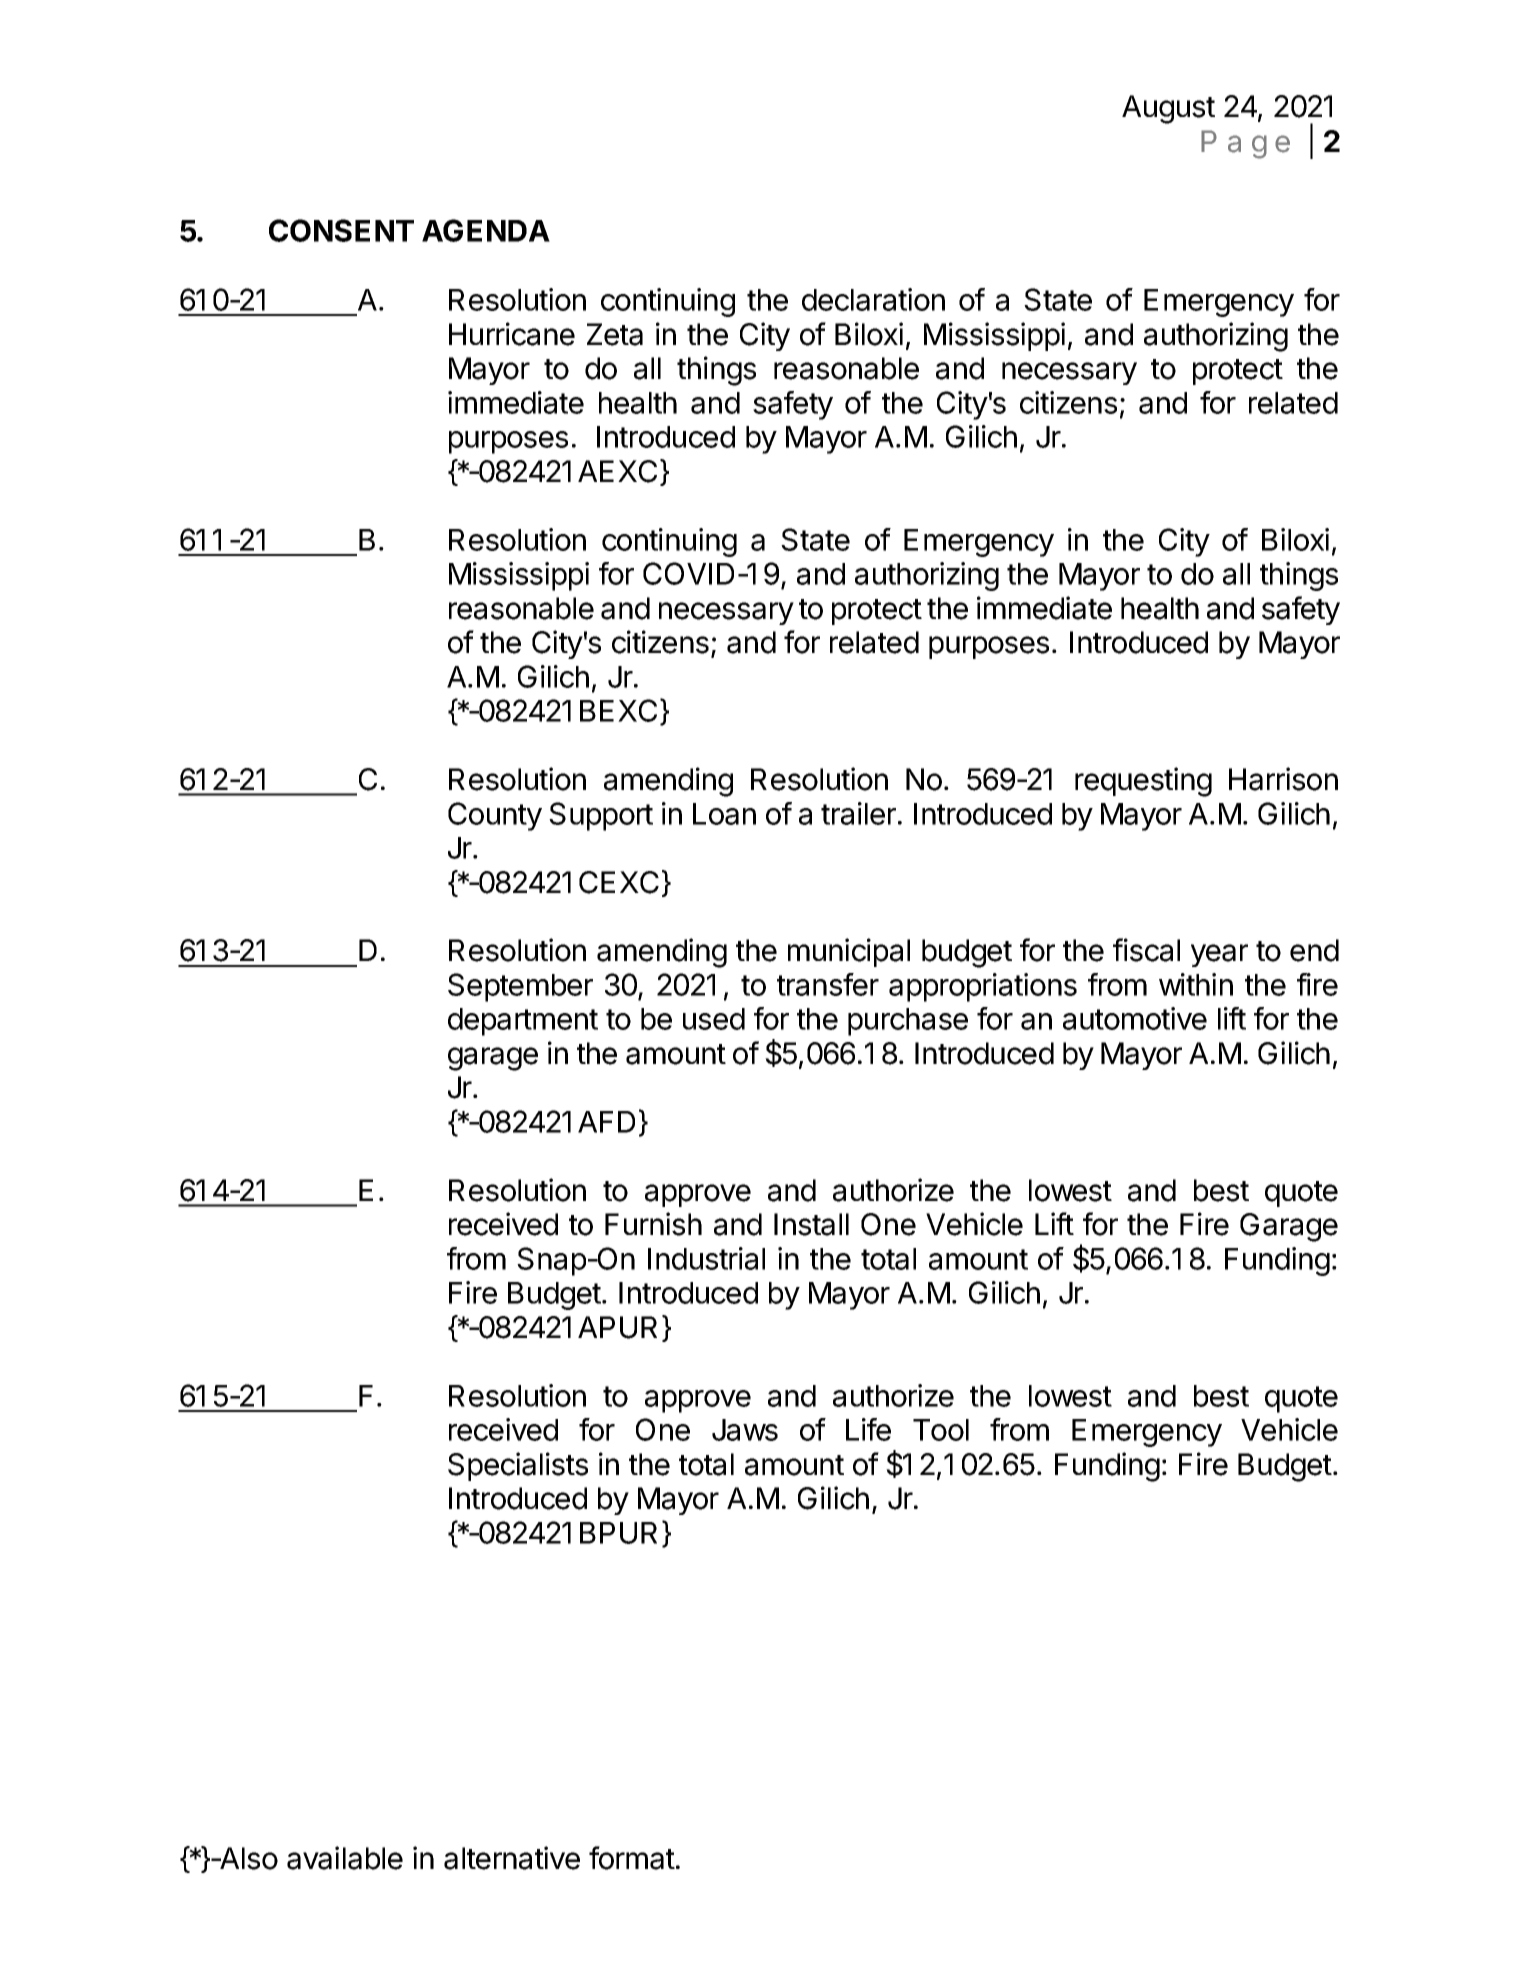 Image resolution: width=1518 pixels, height=1965 pixels. What do you see at coordinates (520, 987) in the screenshot?
I see `September` at bounding box center [520, 987].
